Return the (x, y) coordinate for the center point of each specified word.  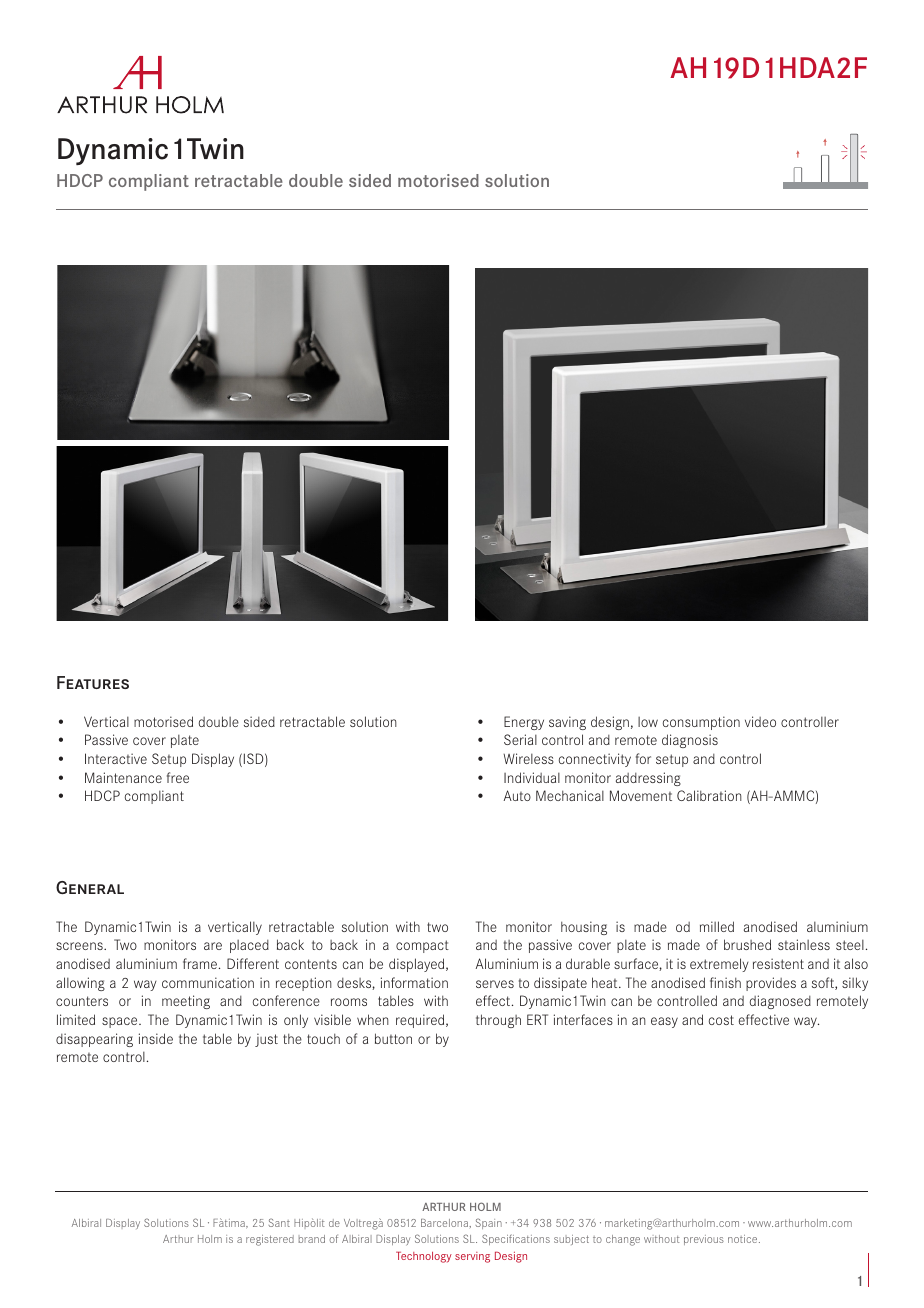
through (498, 1021)
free (178, 777)
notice (744, 1239)
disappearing (94, 1040)
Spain (489, 1223)
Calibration (709, 795)
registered (270, 1240)
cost (721, 1020)
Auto (517, 795)
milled (717, 926)
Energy (524, 723)
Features (93, 682)
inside (156, 1038)
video (760, 721)
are (213, 946)
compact (422, 946)
